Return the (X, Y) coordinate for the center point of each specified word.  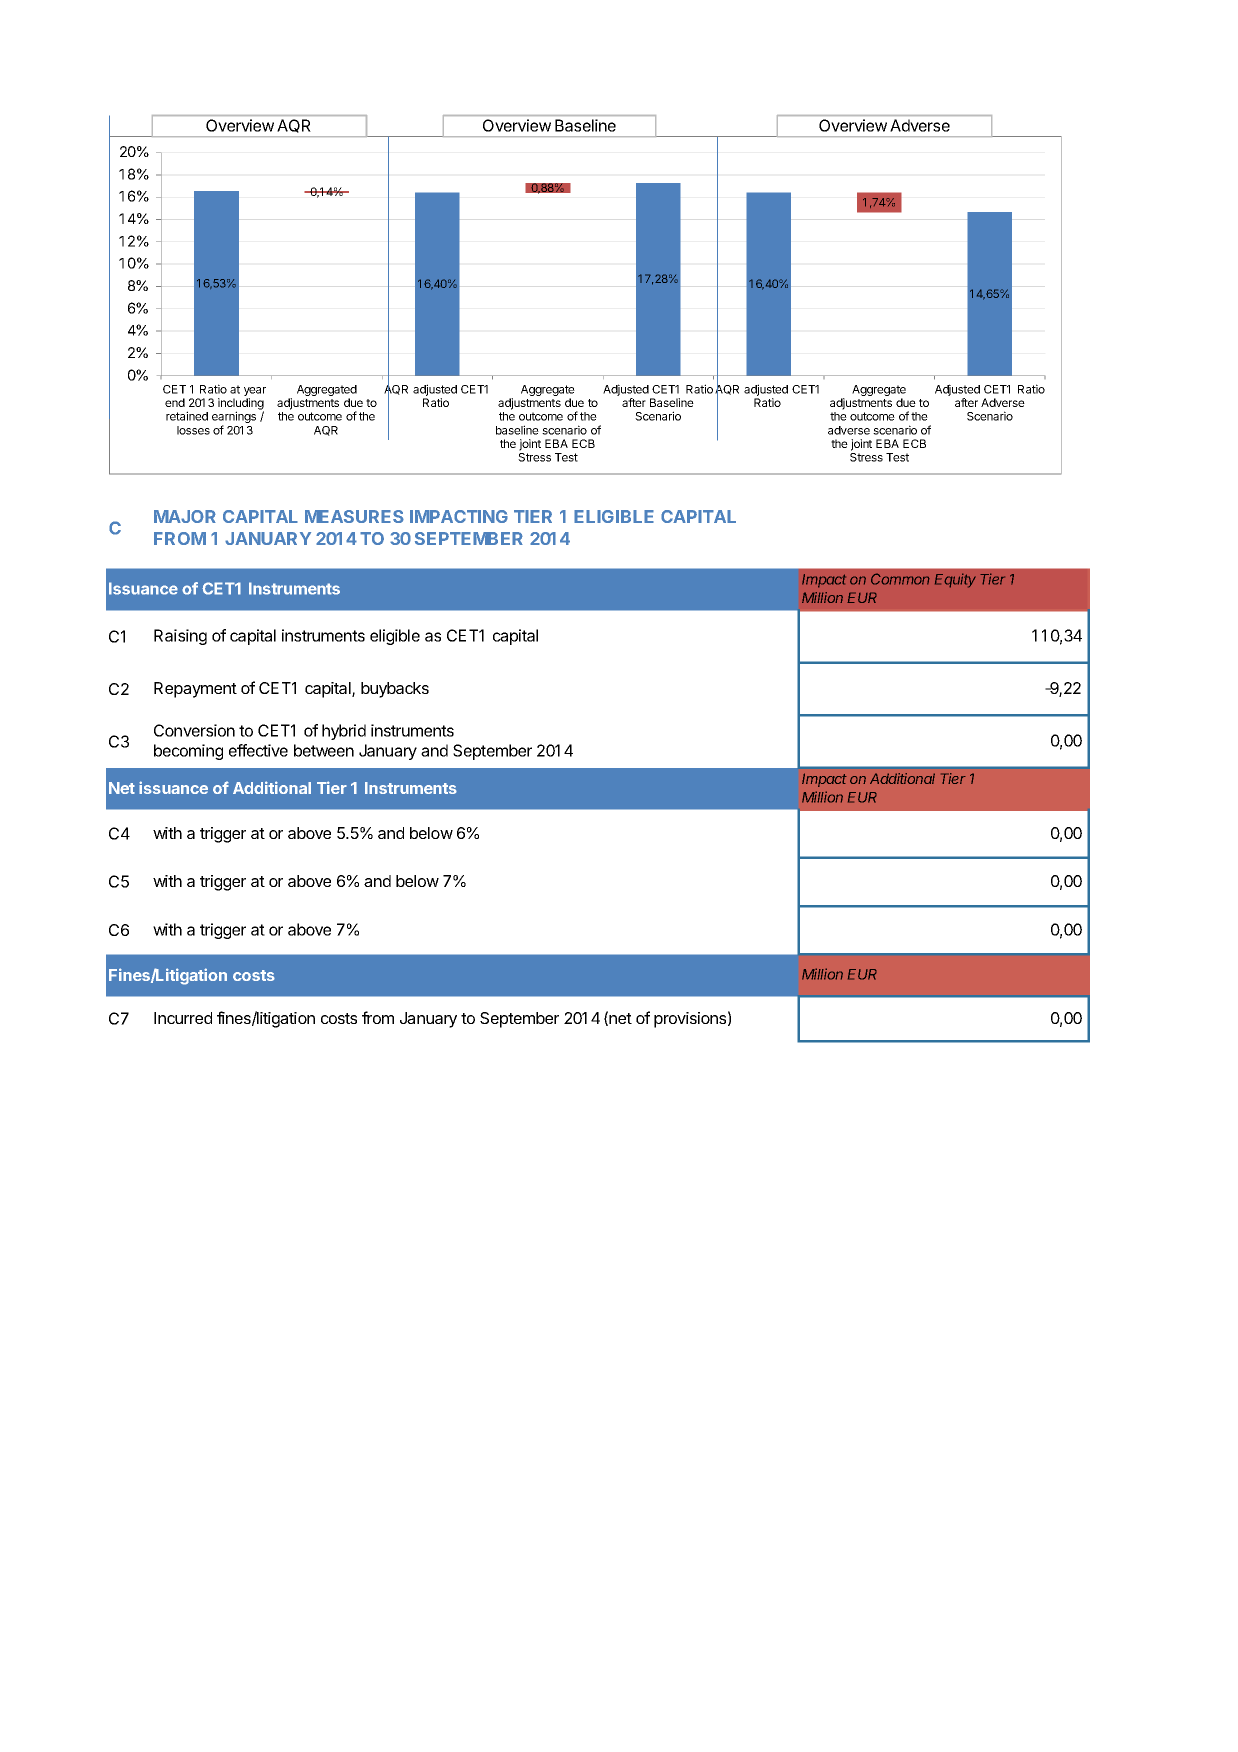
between (324, 750)
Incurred (183, 1018)
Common (900, 579)
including (241, 405)
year (255, 393)
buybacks (395, 690)
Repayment (195, 690)
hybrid (344, 732)
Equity (955, 580)
